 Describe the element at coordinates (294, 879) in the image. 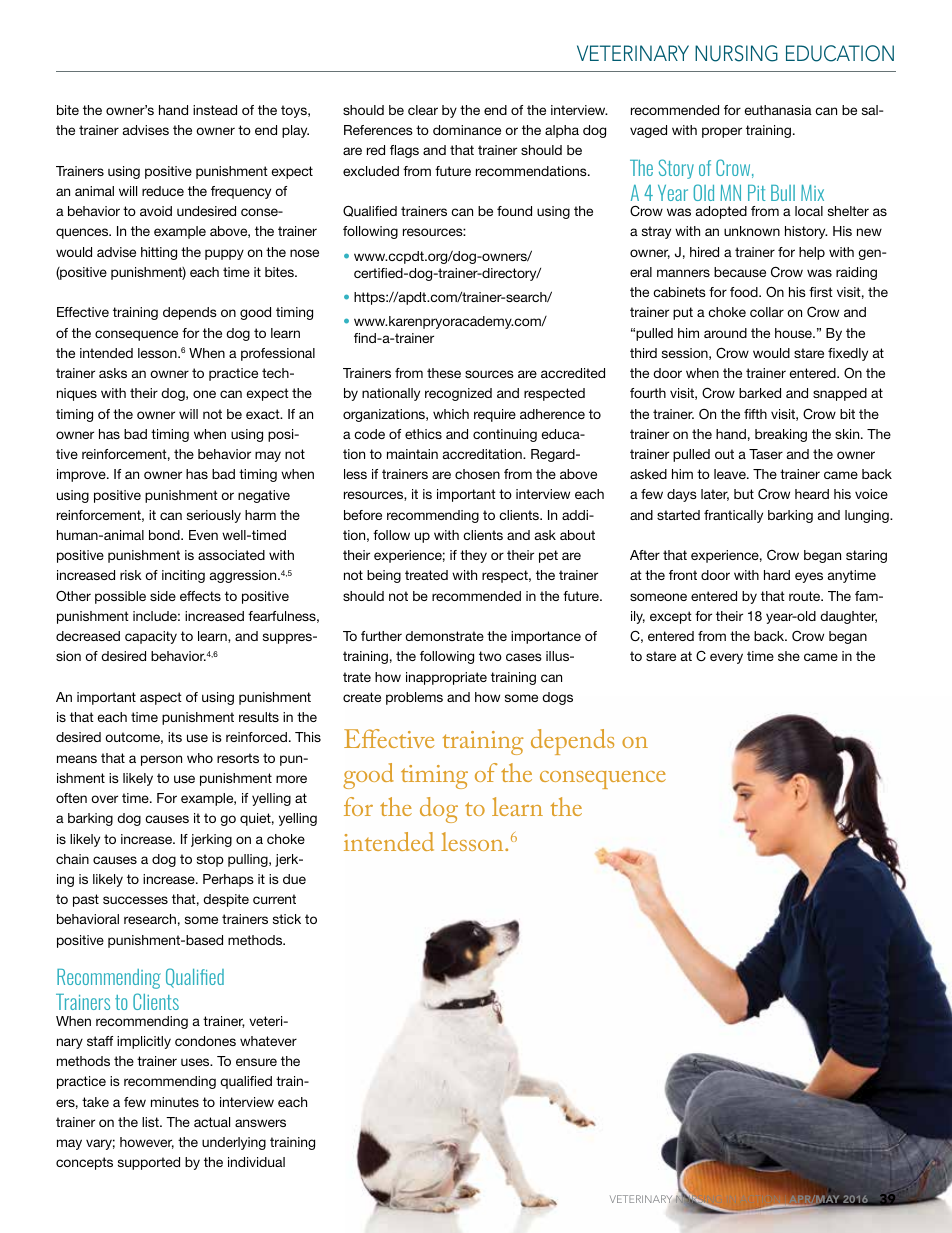

I see `due` at that location.
